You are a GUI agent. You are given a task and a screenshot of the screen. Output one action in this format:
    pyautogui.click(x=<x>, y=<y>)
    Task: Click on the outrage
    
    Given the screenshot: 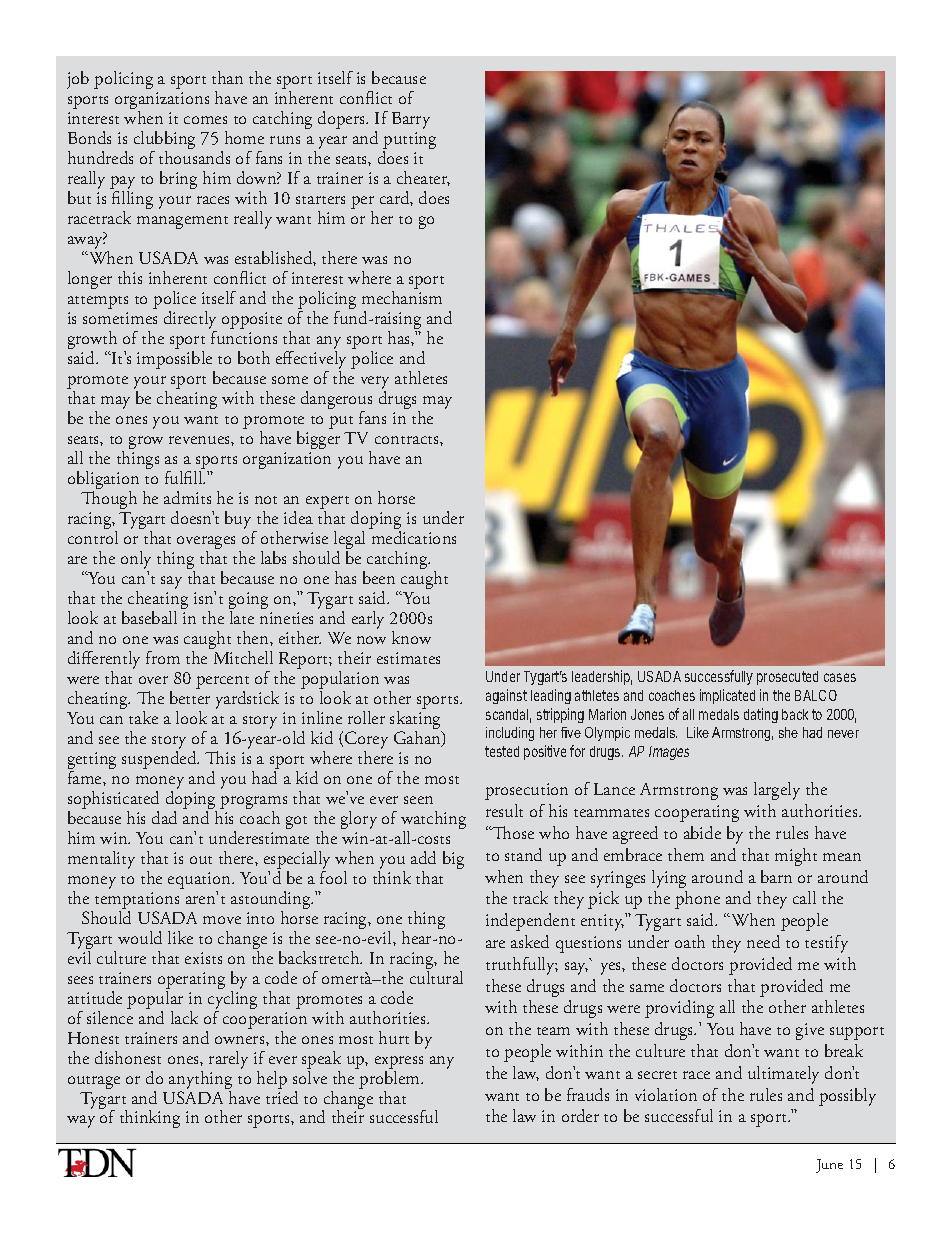 What is the action you would take?
    pyautogui.click(x=94, y=1082)
